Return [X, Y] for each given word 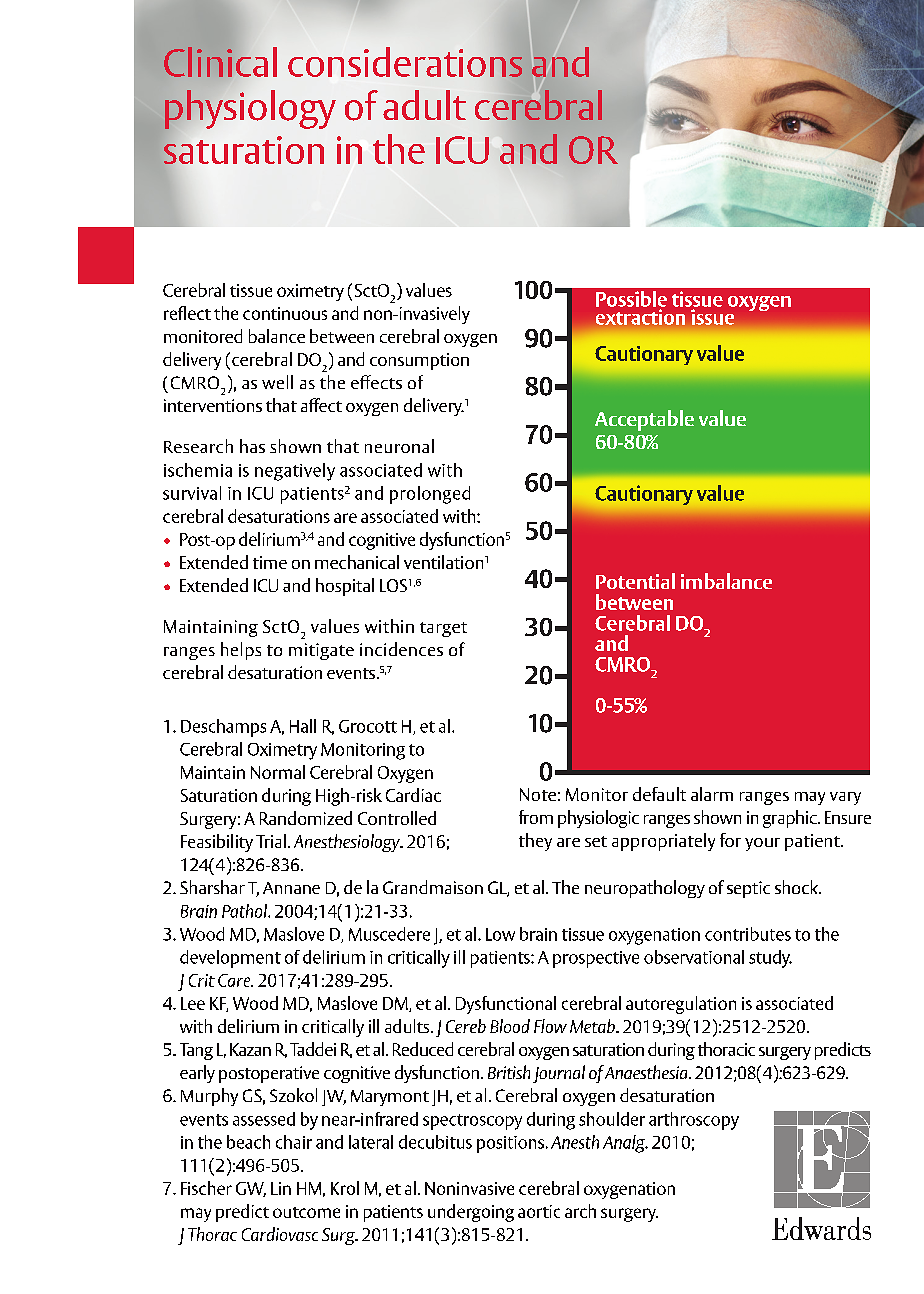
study [770, 959]
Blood [510, 1026]
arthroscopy [694, 1121]
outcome [306, 1212]
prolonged [430, 495]
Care [235, 980]
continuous [285, 313]
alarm [712, 794]
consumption [419, 361]
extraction [640, 317]
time [270, 562]
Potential [635, 581]
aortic [539, 1211]
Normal [278, 772]
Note [538, 794]
